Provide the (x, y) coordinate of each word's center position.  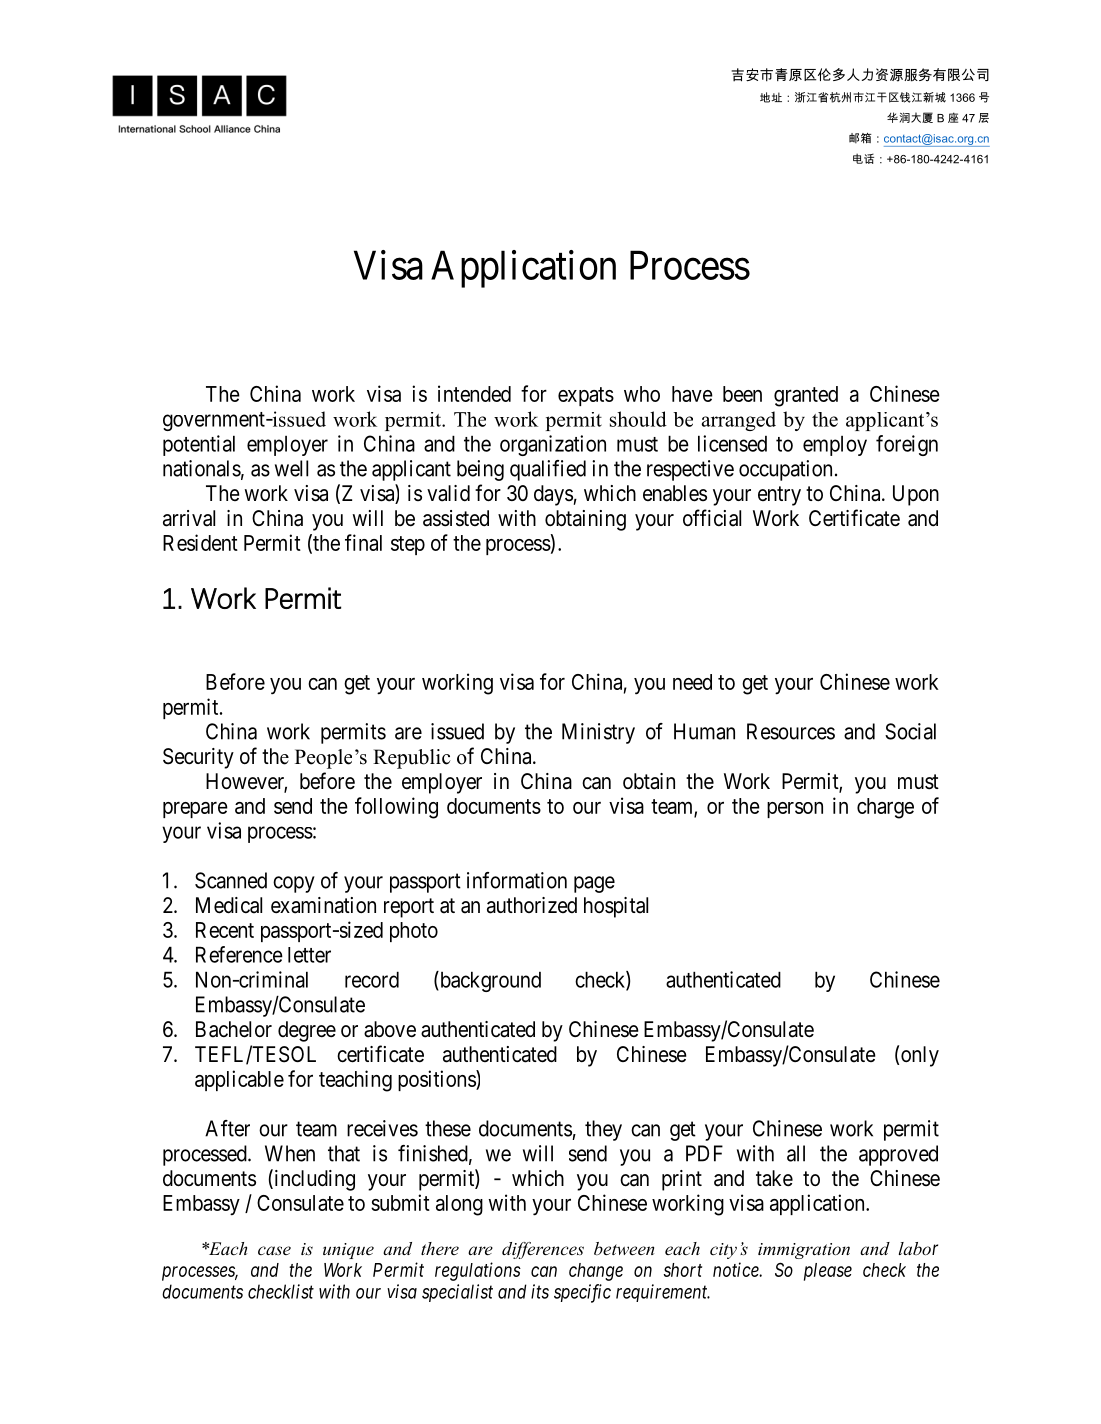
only (920, 1056)
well (291, 468)
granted (806, 396)
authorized (532, 905)
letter (309, 955)
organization (553, 445)
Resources (791, 731)
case (274, 1250)
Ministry (598, 733)
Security (198, 758)
